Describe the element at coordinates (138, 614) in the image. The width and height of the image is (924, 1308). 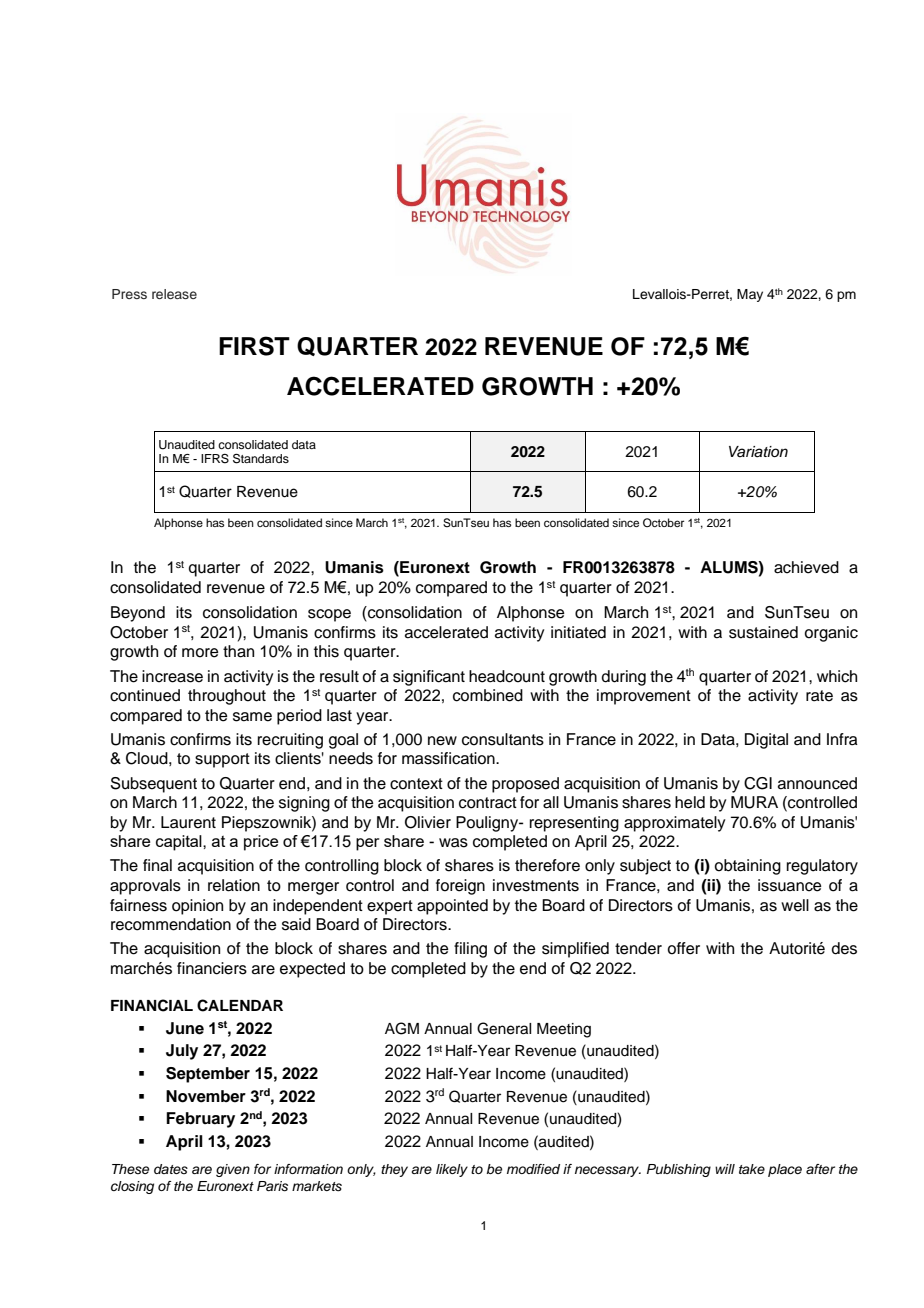
I see `Beyond` at that location.
